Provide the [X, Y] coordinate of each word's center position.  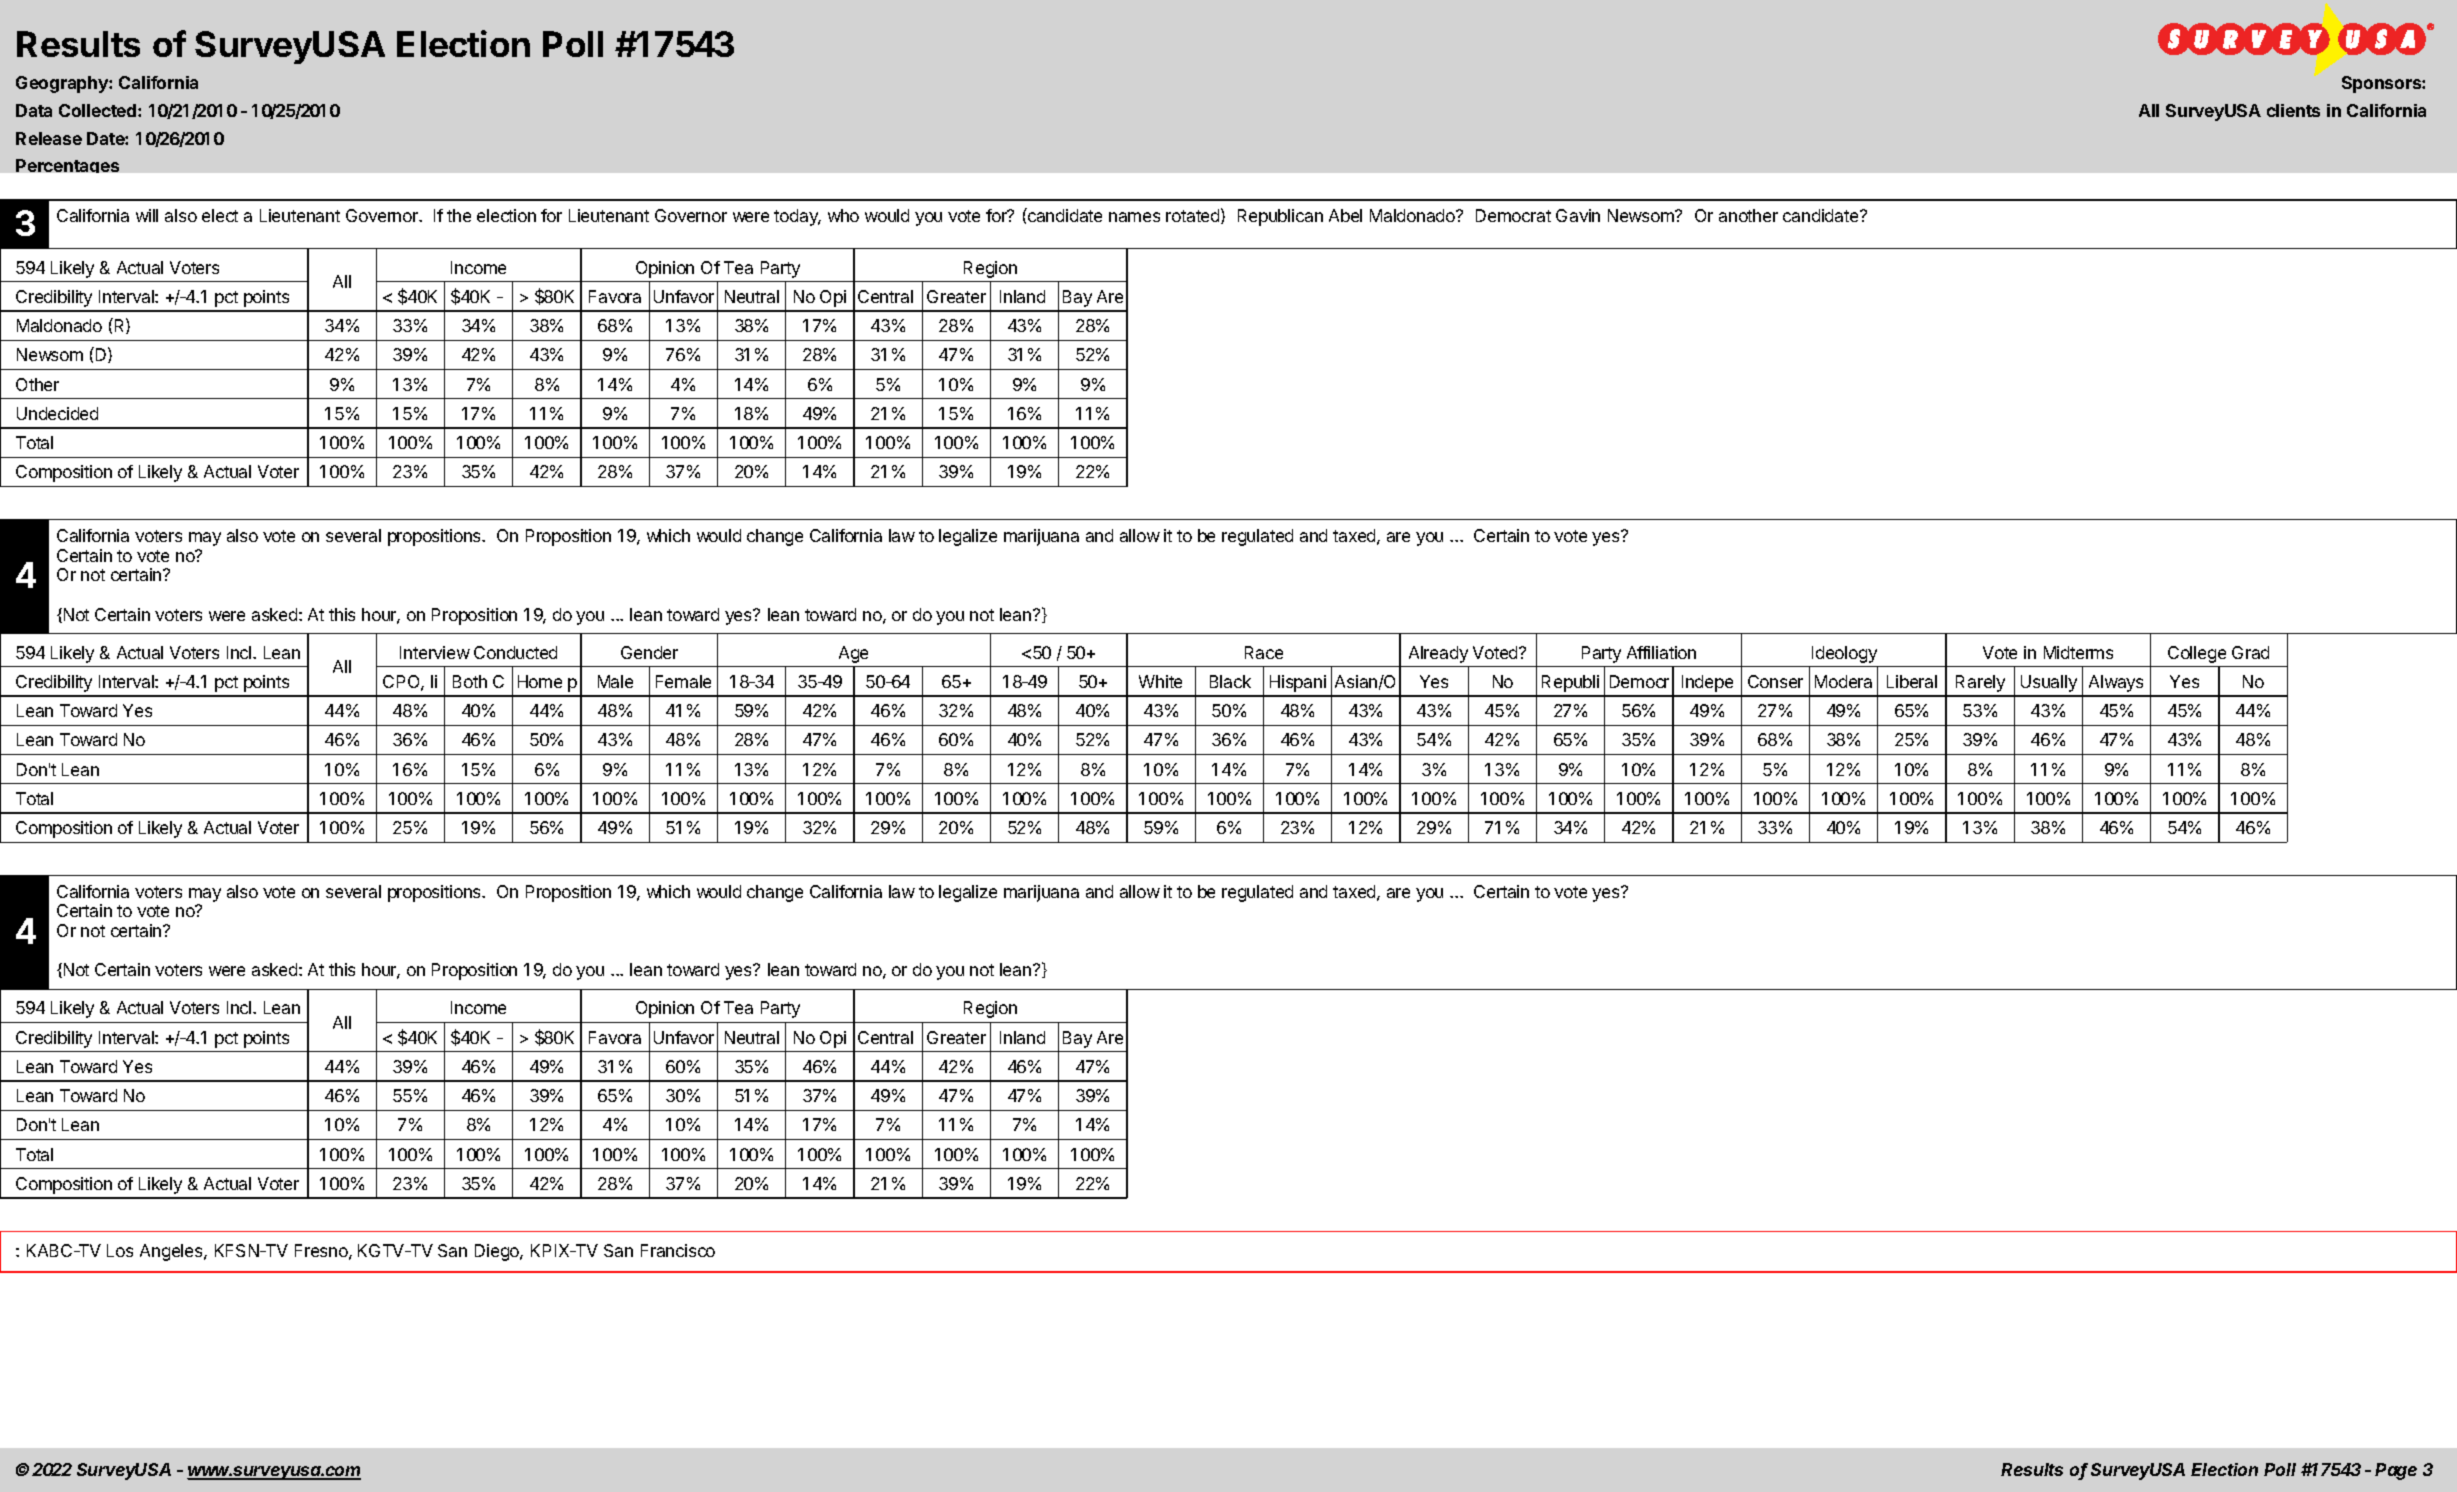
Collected [99, 110]
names [1134, 217]
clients [2293, 110]
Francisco [678, 1250]
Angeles [172, 1252]
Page [2396, 1471]
